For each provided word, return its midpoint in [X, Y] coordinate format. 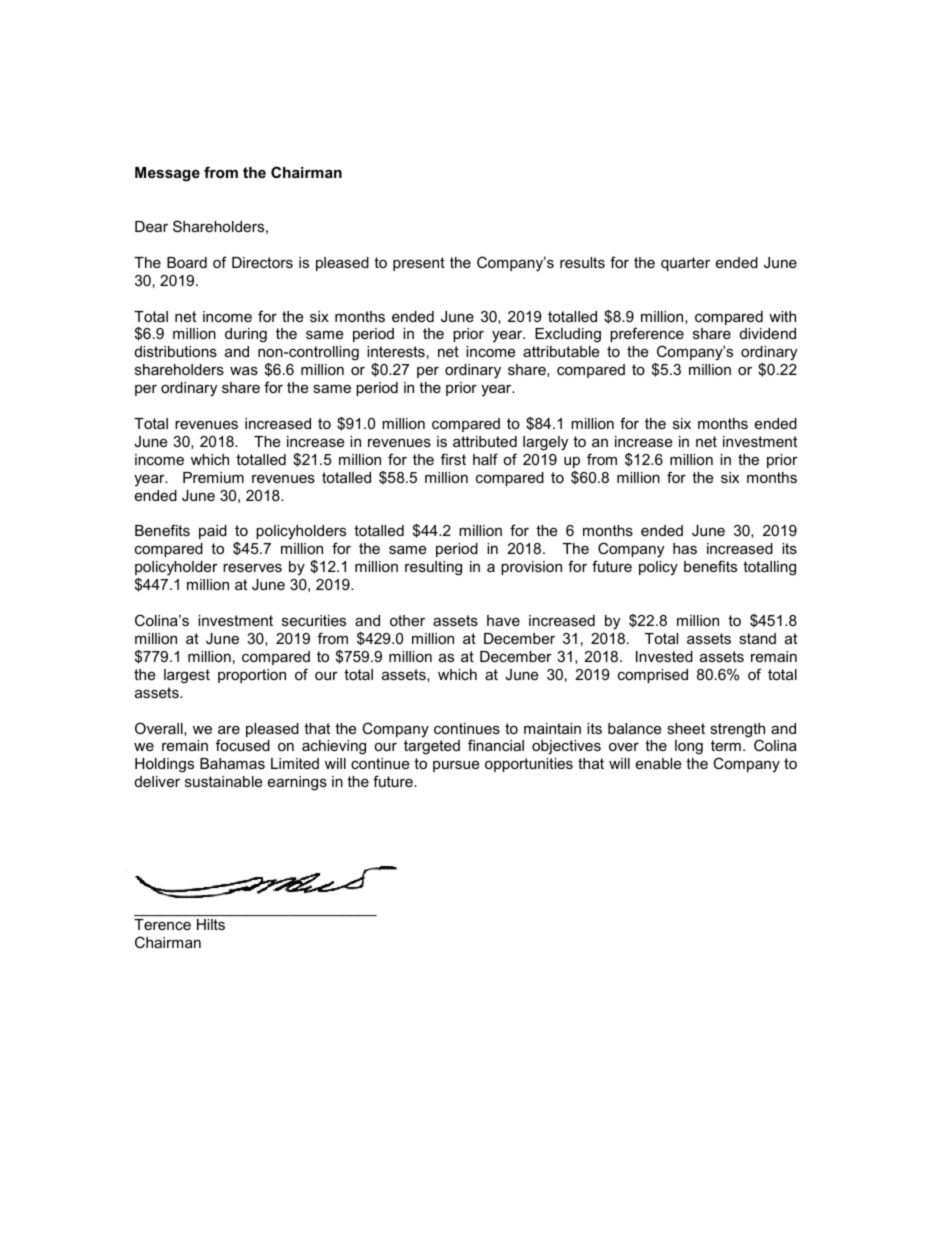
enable [658, 763]
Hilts [211, 924]
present [419, 264]
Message [167, 174]
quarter [685, 264]
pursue [456, 766]
